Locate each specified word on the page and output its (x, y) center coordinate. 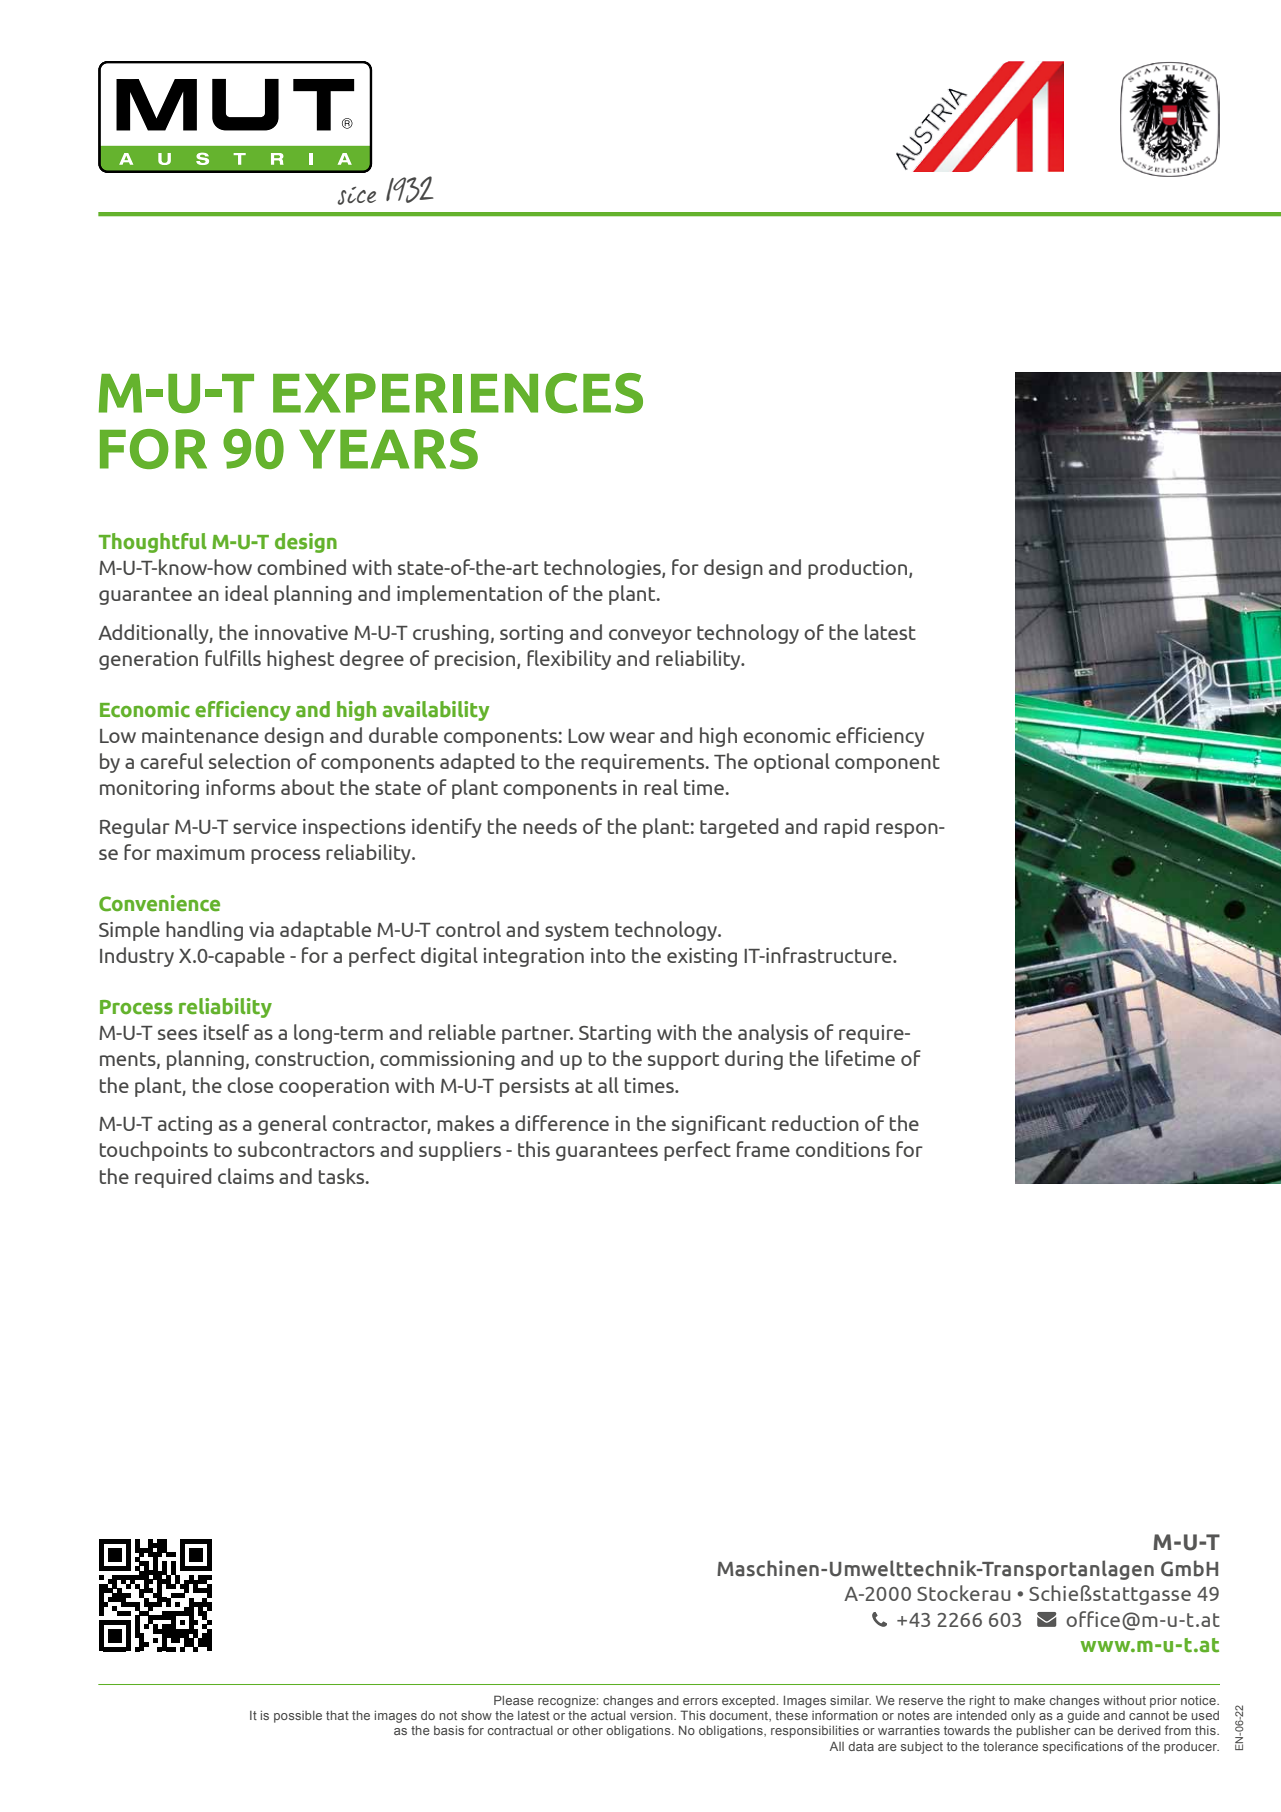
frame (763, 1149)
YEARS (388, 449)
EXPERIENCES (458, 393)
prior (1163, 1702)
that (337, 1715)
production (859, 569)
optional (792, 763)
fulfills (233, 658)
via (261, 929)
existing (702, 957)
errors (700, 1701)
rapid (846, 828)
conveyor (650, 636)
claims (246, 1176)
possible (298, 1717)
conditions (843, 1149)
